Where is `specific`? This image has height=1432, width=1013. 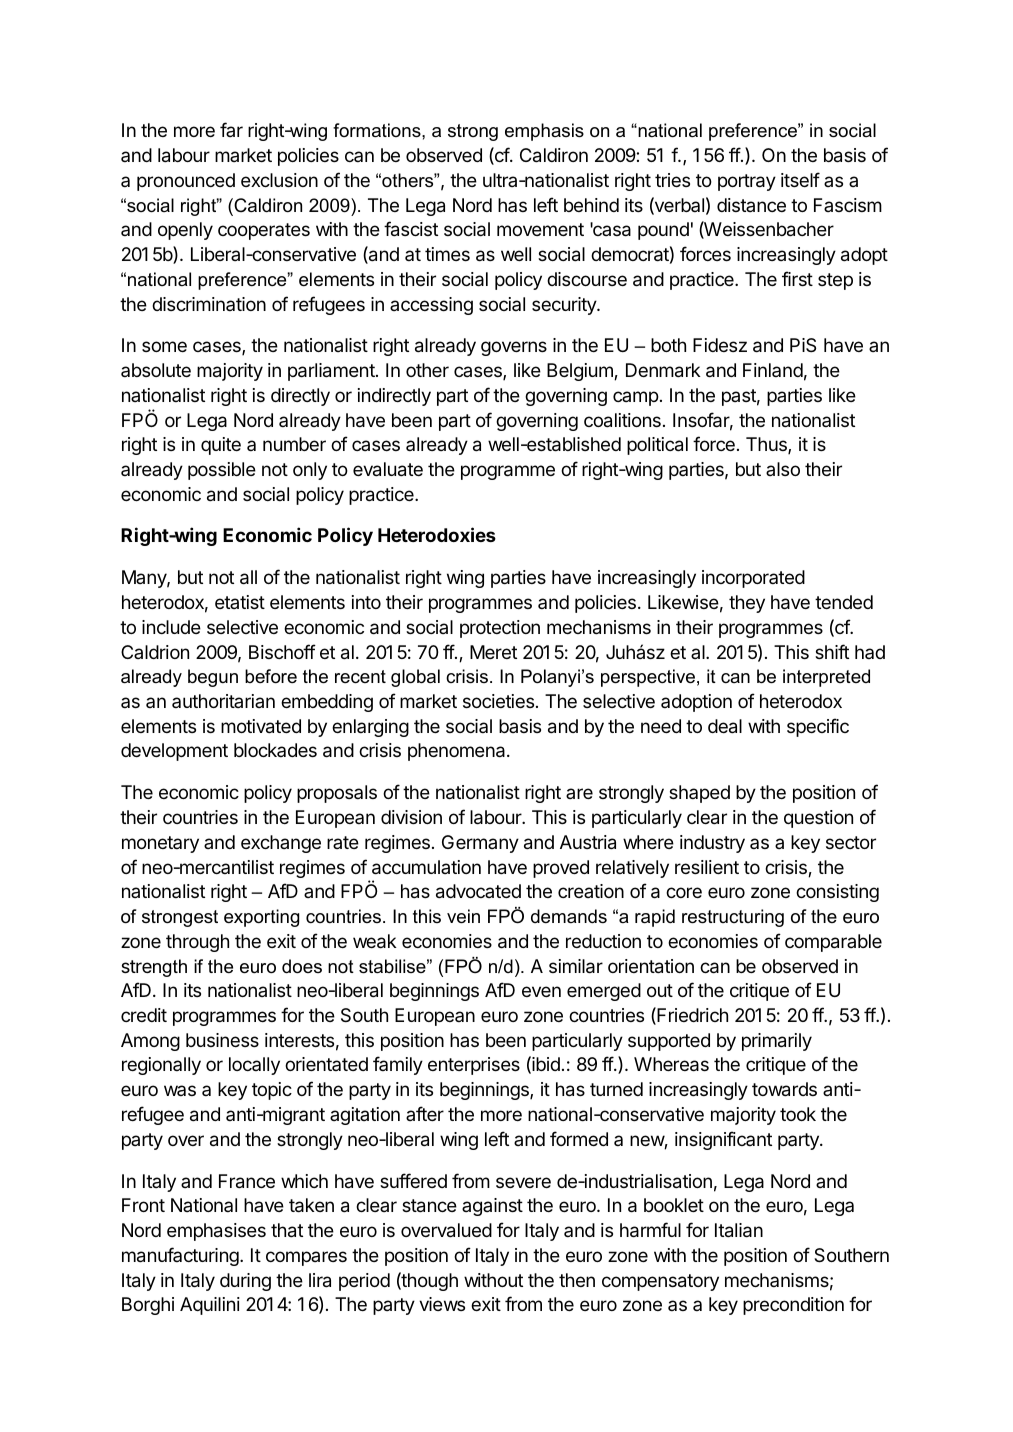
specific is located at coordinates (818, 727).
